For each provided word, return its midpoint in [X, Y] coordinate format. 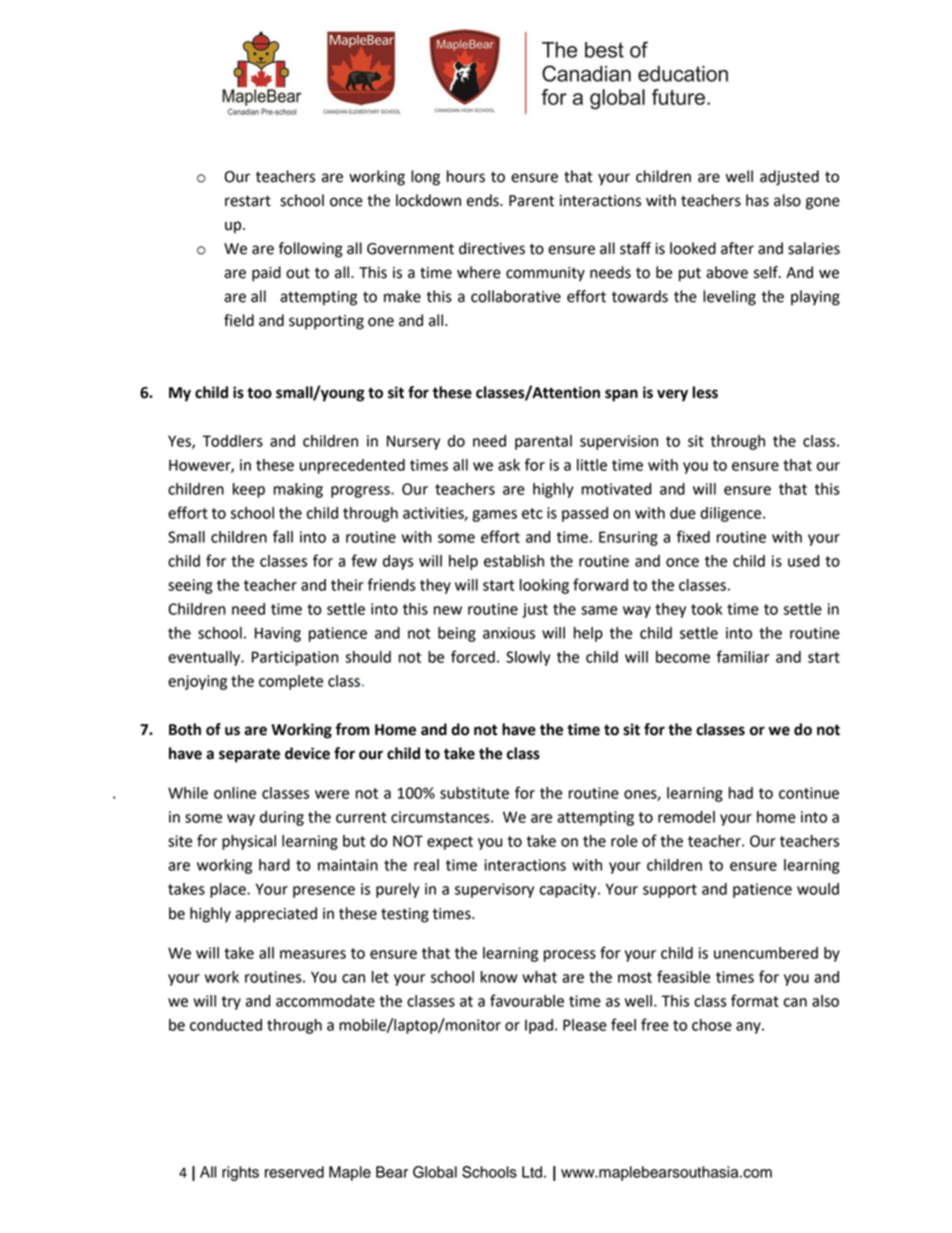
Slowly [528, 658]
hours [466, 176]
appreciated [276, 915]
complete [291, 682]
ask [509, 465]
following [310, 250]
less [705, 392]
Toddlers [232, 441]
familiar [743, 656]
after [737, 248]
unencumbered [766, 953]
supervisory [494, 890]
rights [240, 1173]
